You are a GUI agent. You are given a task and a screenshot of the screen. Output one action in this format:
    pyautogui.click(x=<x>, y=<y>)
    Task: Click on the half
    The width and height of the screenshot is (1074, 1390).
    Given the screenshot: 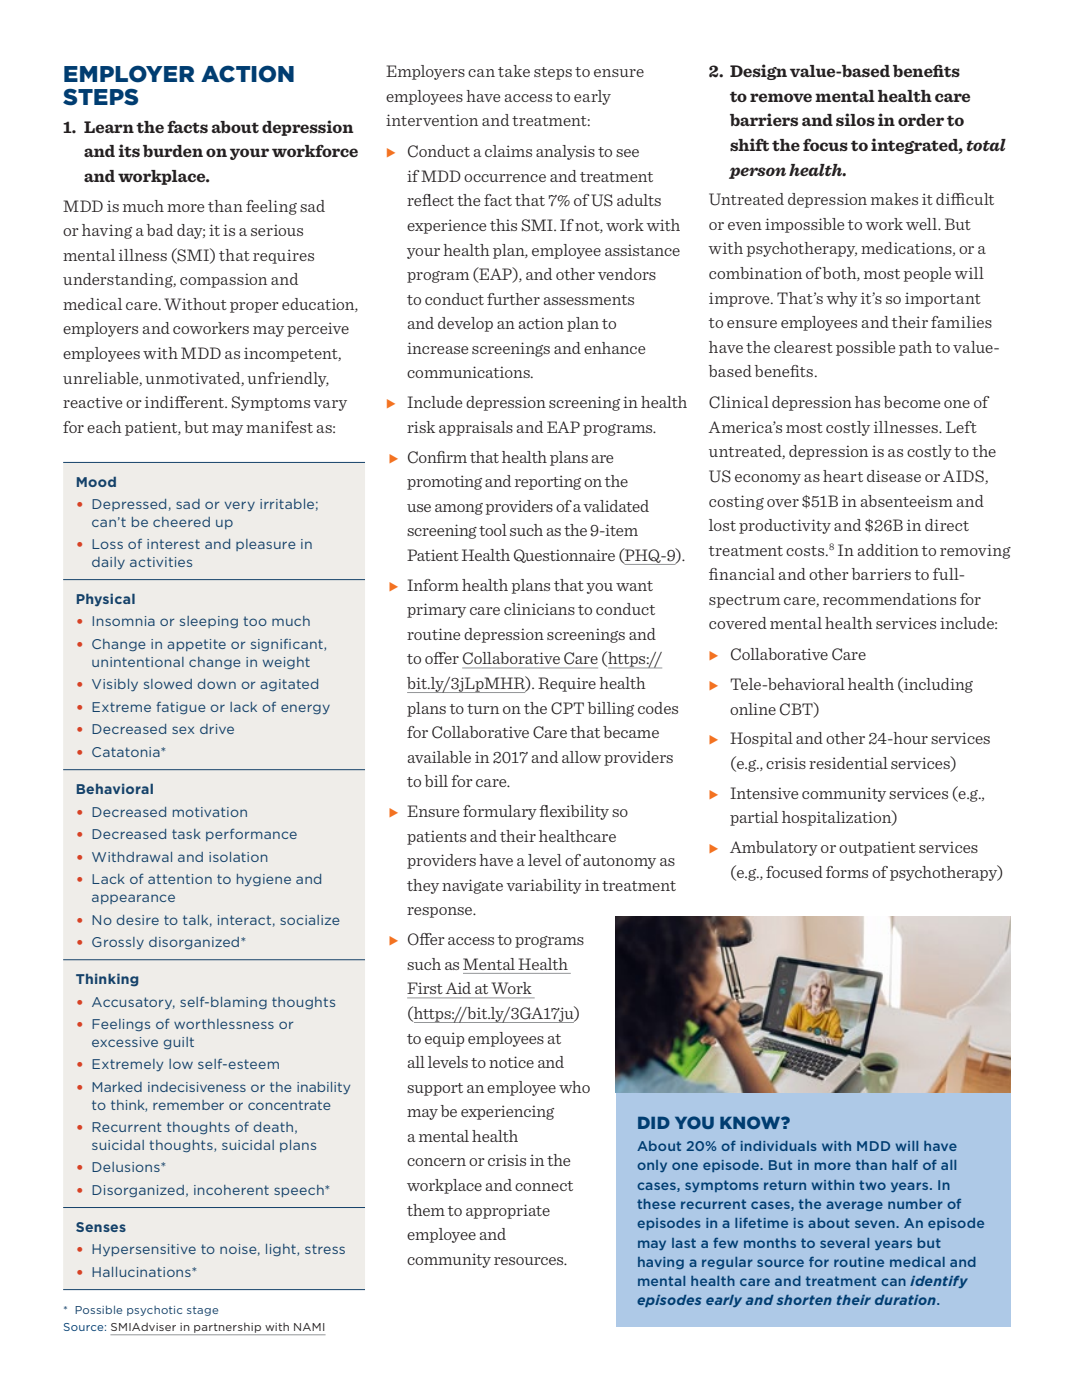 What is the action you would take?
    pyautogui.click(x=905, y=1165)
